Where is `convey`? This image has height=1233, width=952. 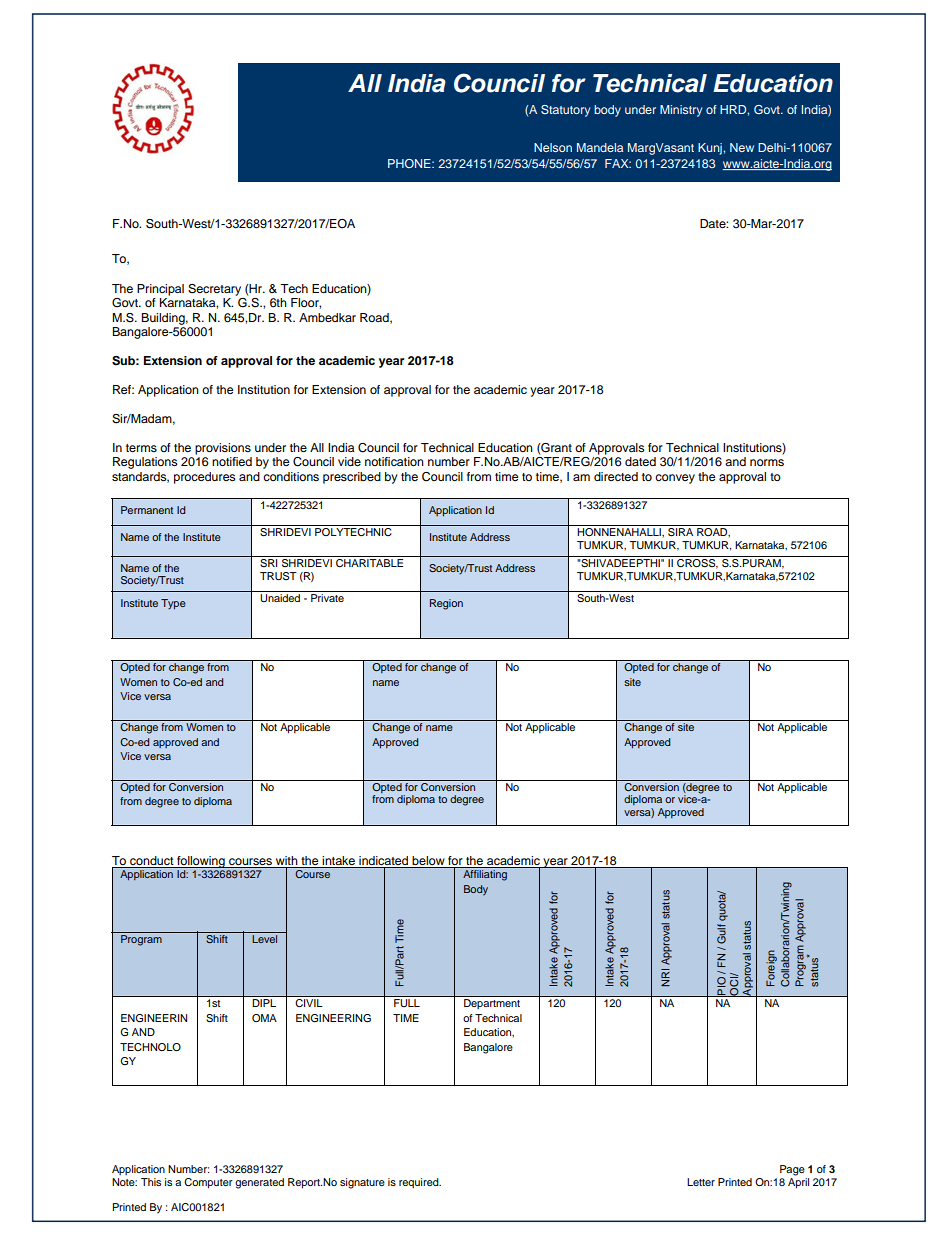 convey is located at coordinates (675, 479).
